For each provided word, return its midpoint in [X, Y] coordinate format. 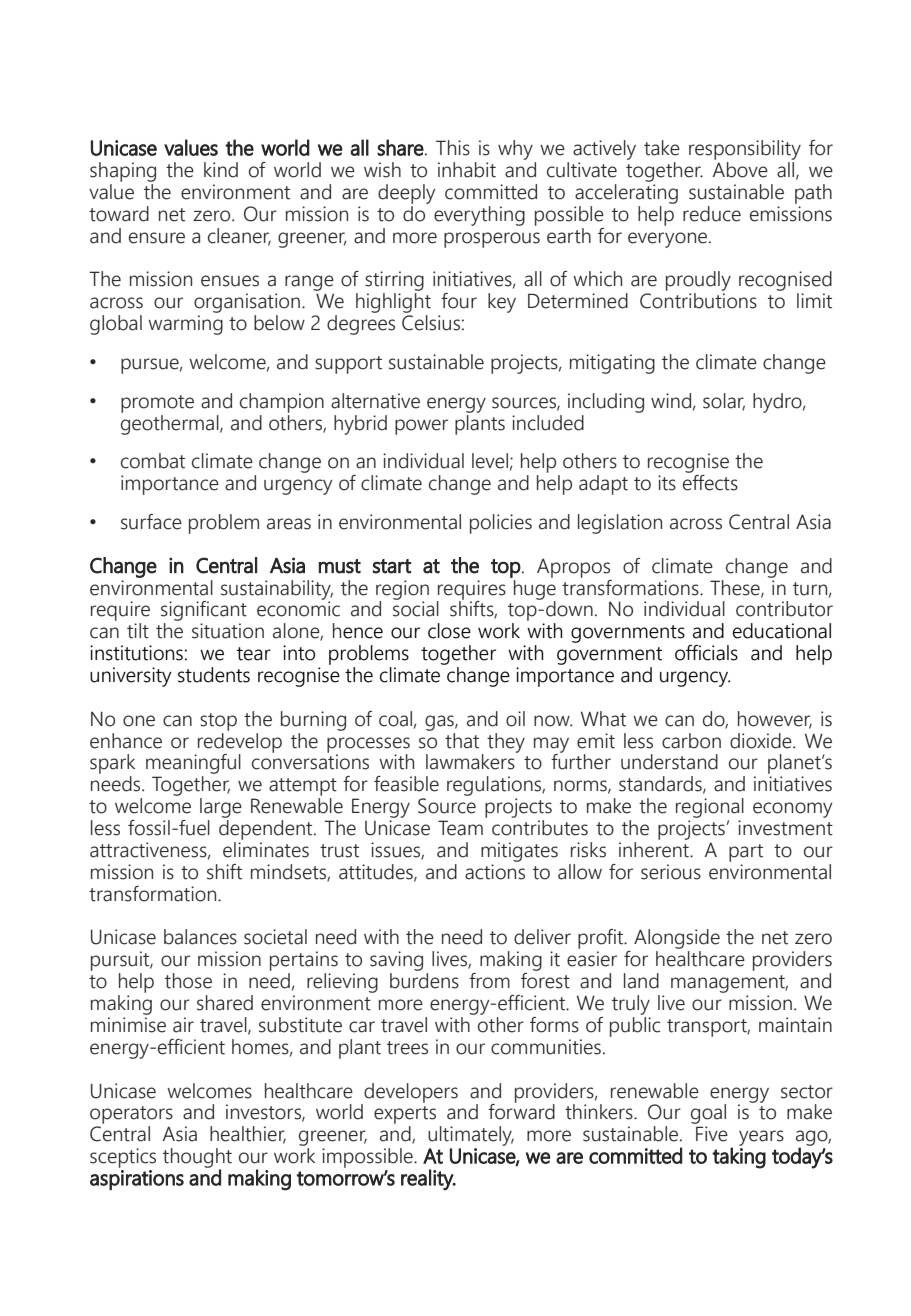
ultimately [471, 1136]
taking [739, 1158]
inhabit [467, 170]
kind [221, 170]
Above [740, 170]
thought [197, 1159]
